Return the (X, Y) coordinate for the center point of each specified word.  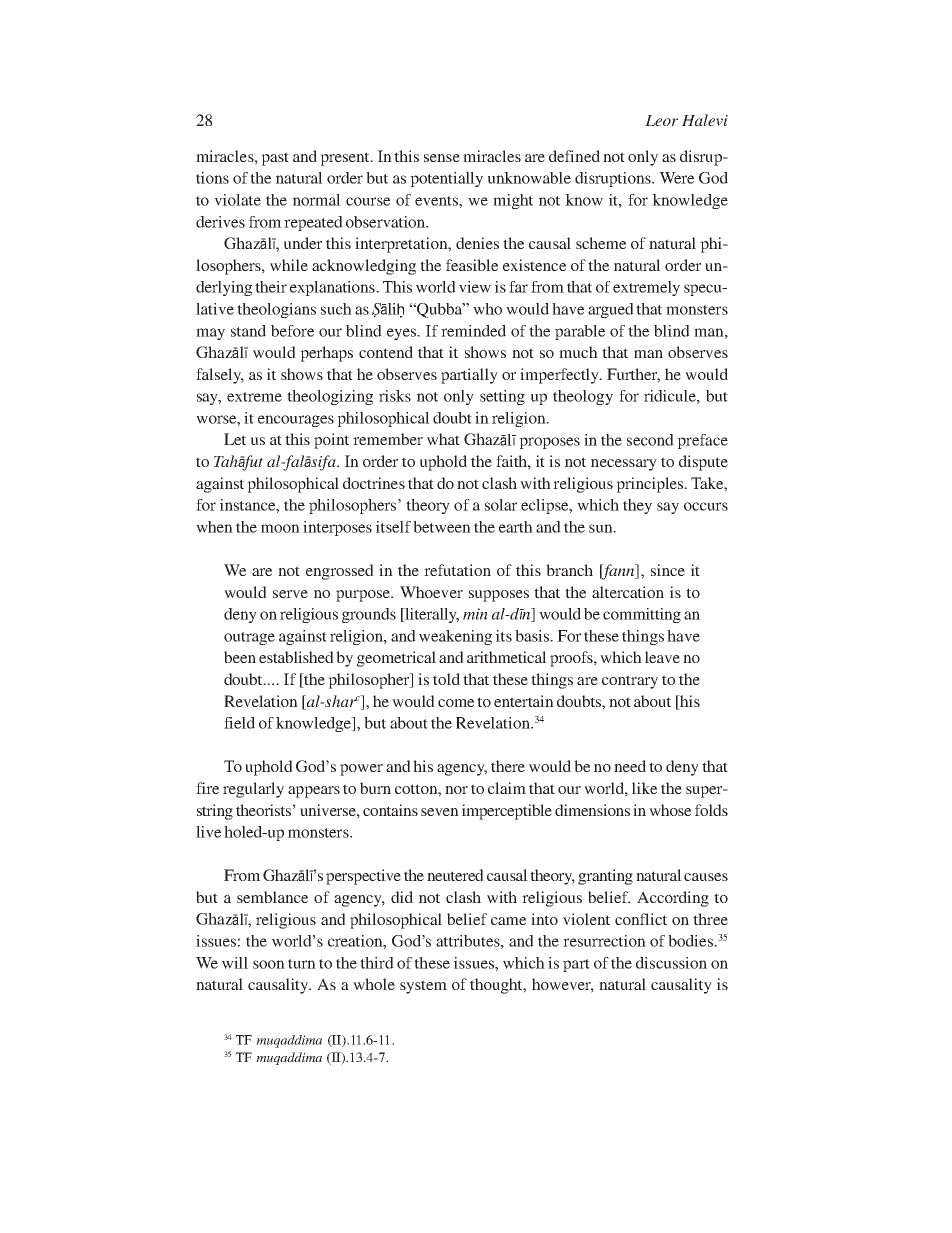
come (456, 703)
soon (269, 964)
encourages (296, 421)
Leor (661, 120)
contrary (630, 682)
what (443, 439)
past (275, 159)
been (240, 657)
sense (442, 158)
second (650, 440)
